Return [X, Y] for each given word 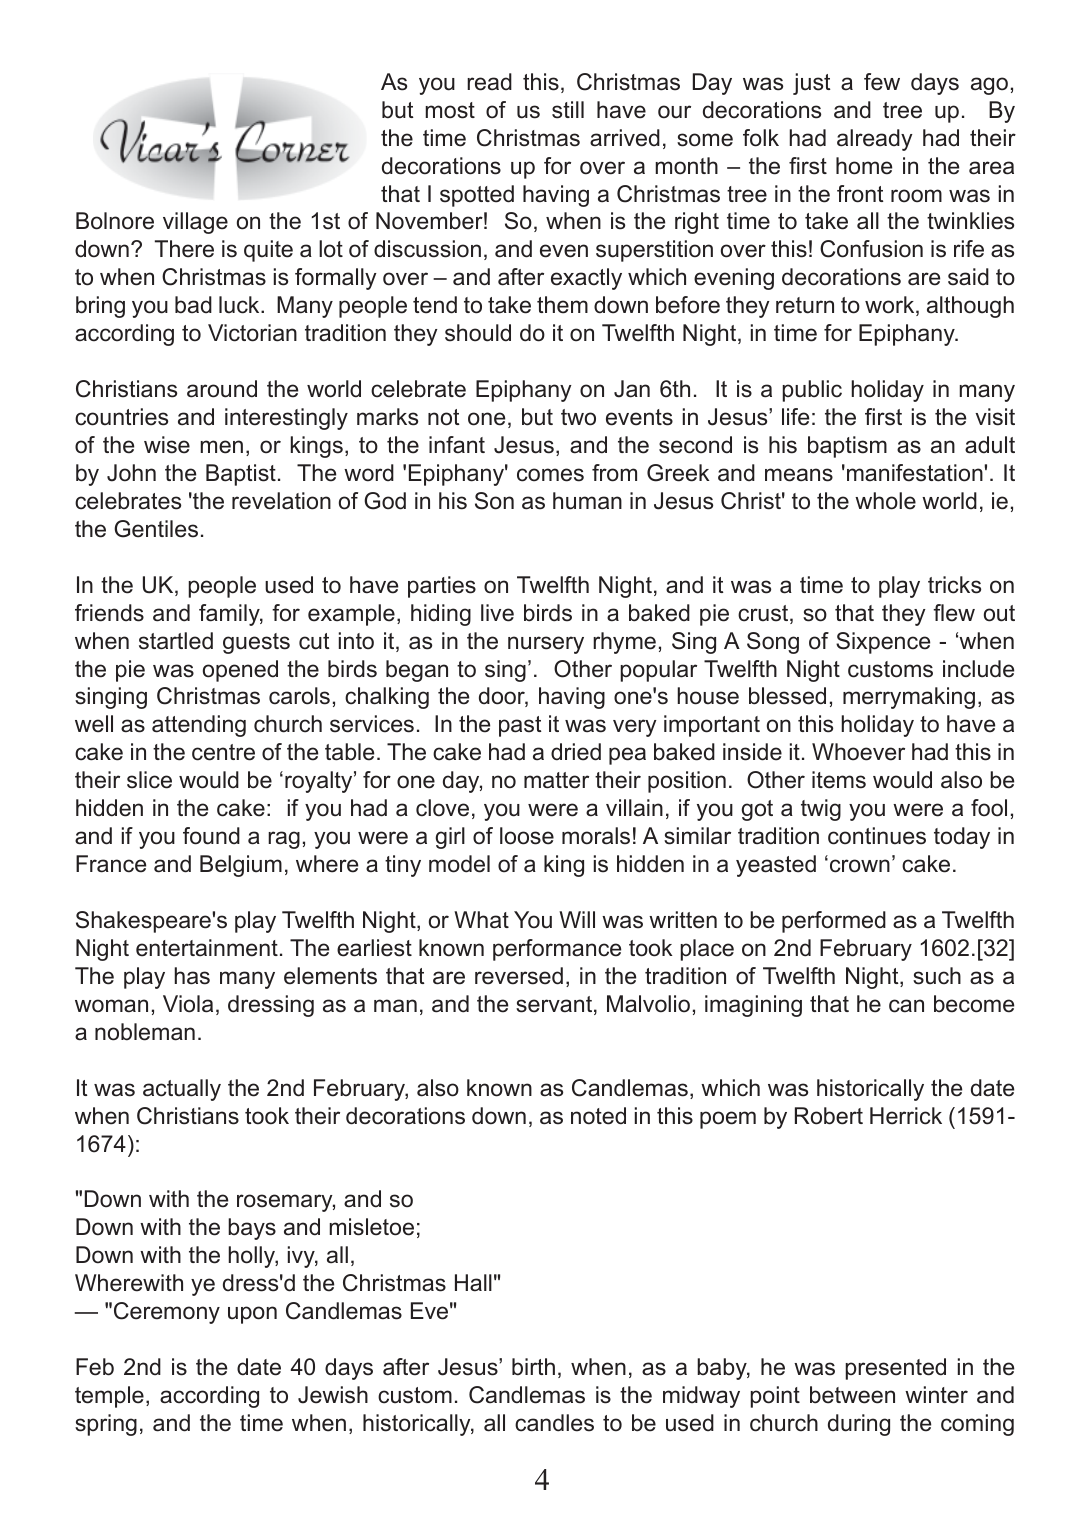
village [195, 223]
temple [109, 1397]
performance [557, 950]
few [882, 82]
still [568, 110]
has [192, 976]
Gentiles [156, 529]
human [587, 501]
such [937, 976]
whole [885, 501]
